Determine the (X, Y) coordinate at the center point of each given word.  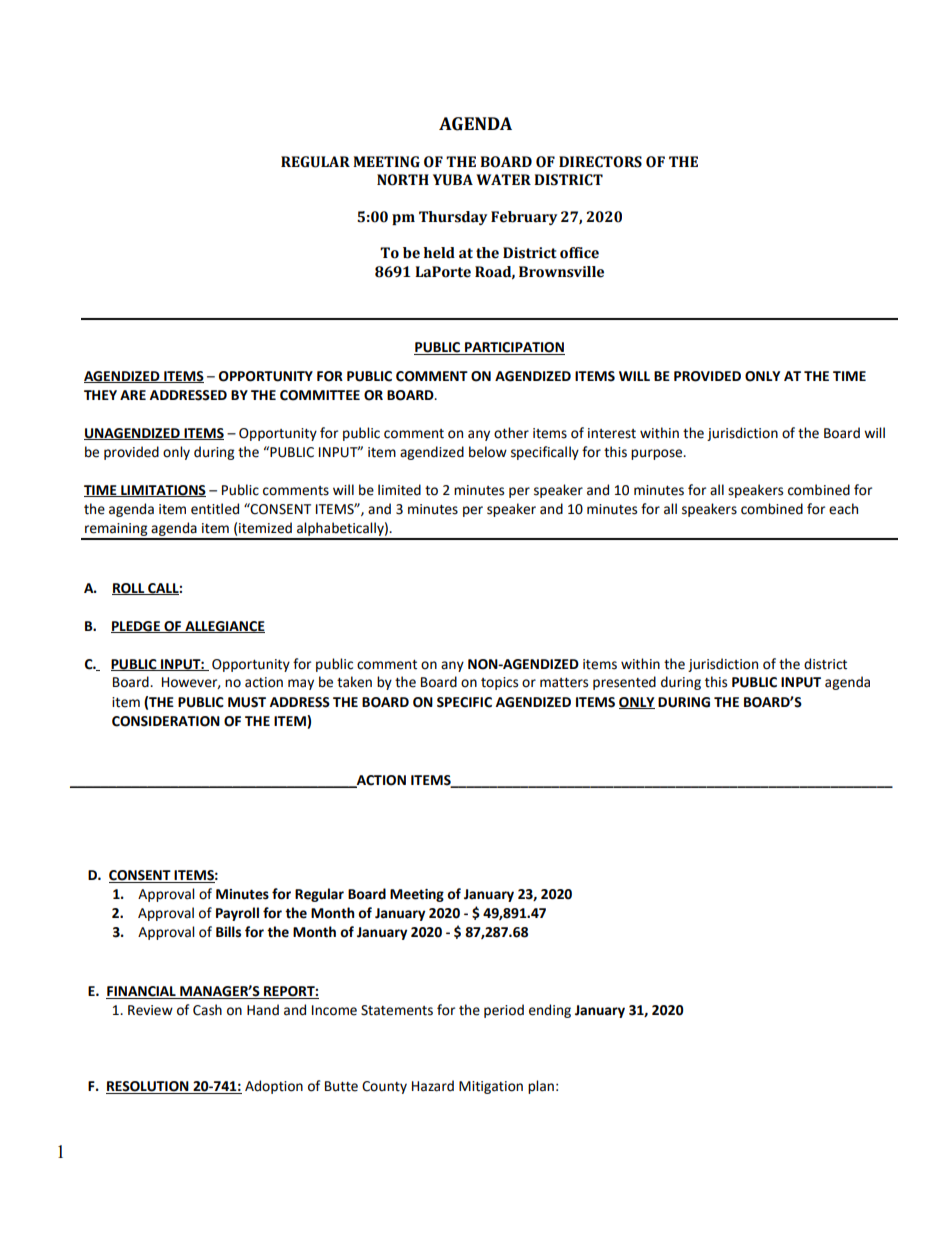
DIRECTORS (600, 162)
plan (541, 1087)
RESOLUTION (148, 1087)
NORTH (403, 180)
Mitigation (491, 1087)
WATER (503, 179)
